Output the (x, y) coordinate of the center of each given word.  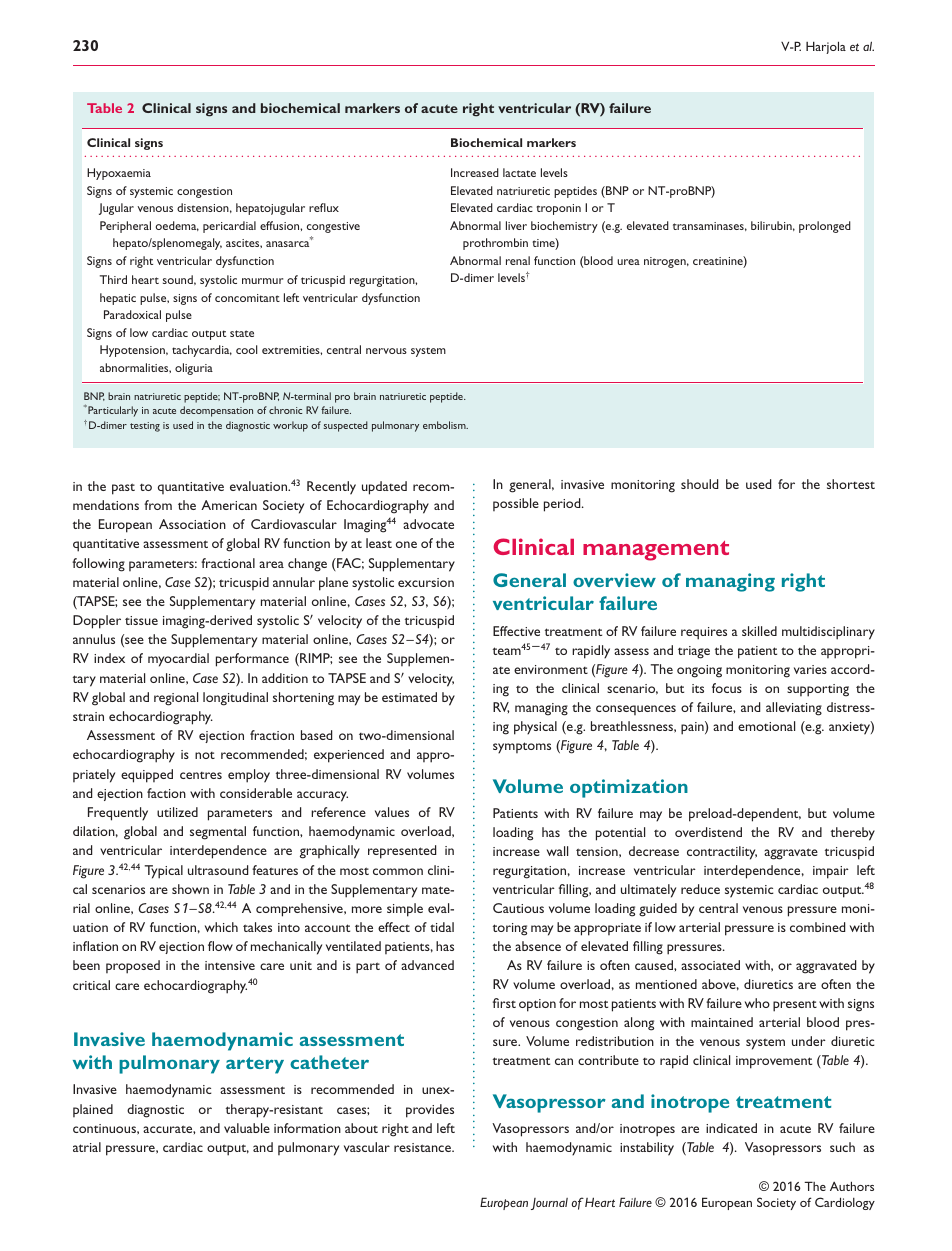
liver (516, 225)
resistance (423, 1147)
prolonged (825, 227)
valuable (247, 1128)
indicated (731, 1128)
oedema (177, 226)
